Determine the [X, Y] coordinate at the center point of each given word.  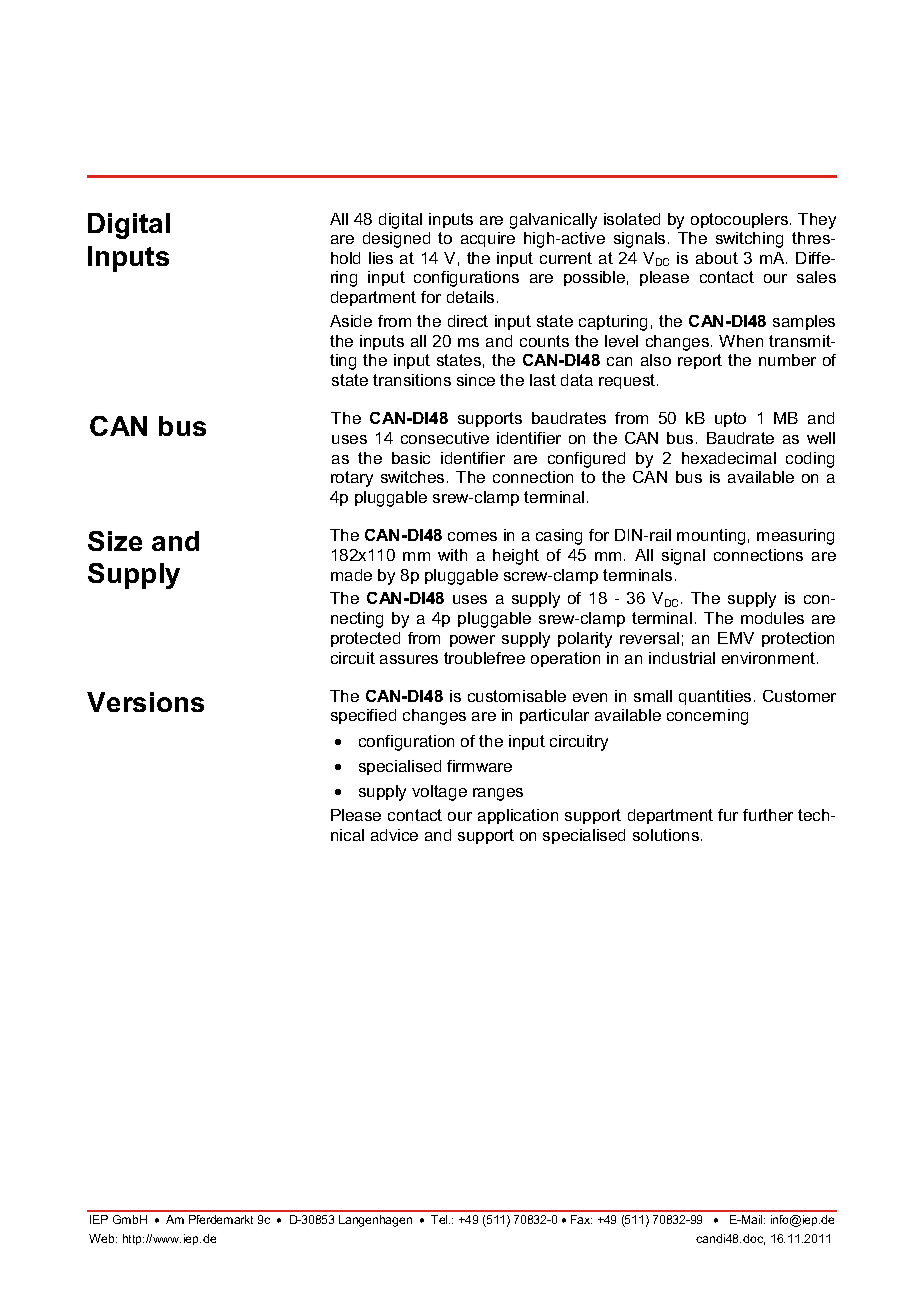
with [452, 555]
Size [115, 541]
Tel [440, 1219]
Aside [351, 321]
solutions [666, 835]
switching [749, 240]
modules [772, 618]
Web [103, 1238]
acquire [488, 239]
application [518, 816]
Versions [145, 702]
